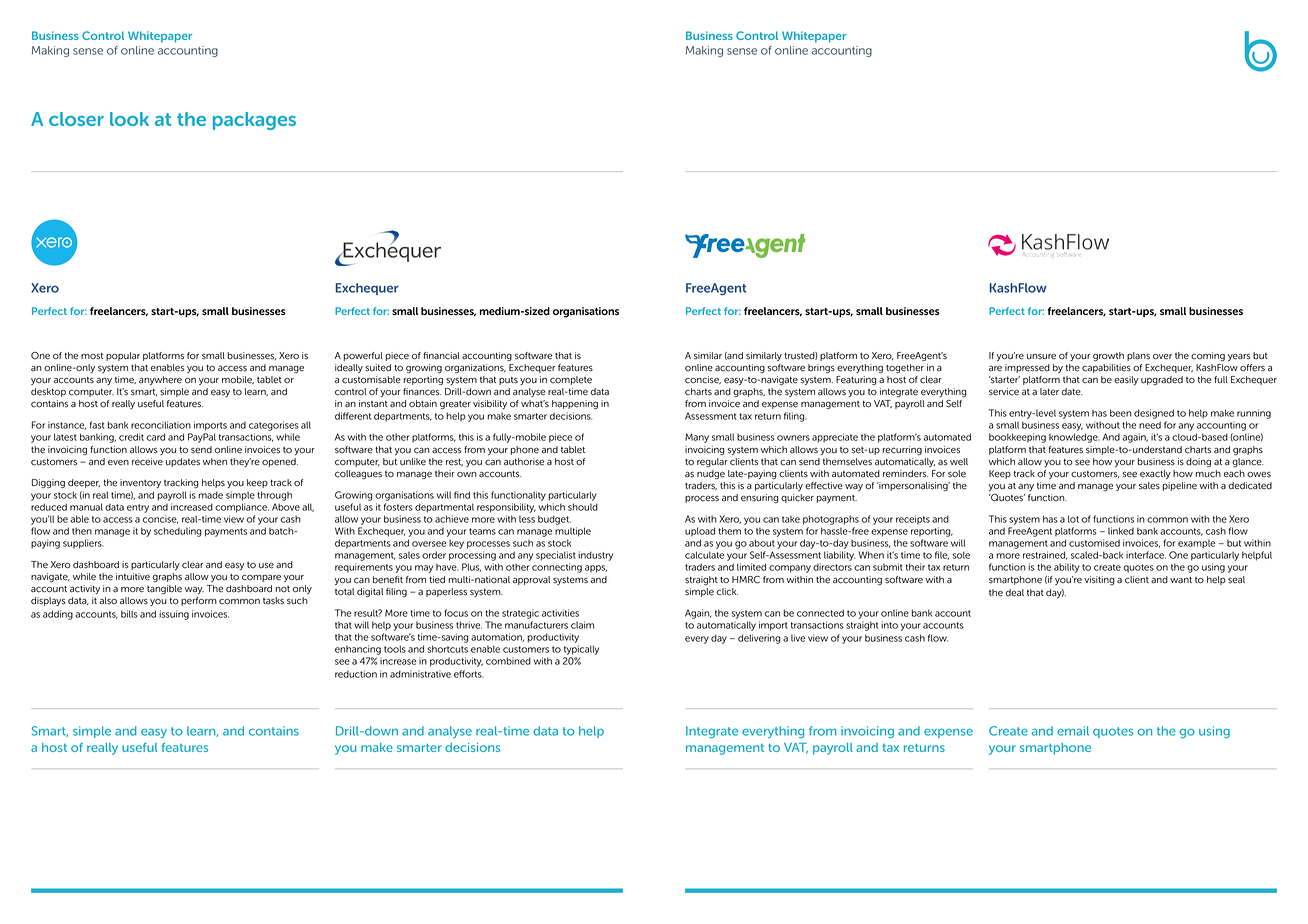 This screenshot has width=1308, height=924. Describe the element at coordinates (1108, 356) in the screenshot. I see `growth` at that location.
